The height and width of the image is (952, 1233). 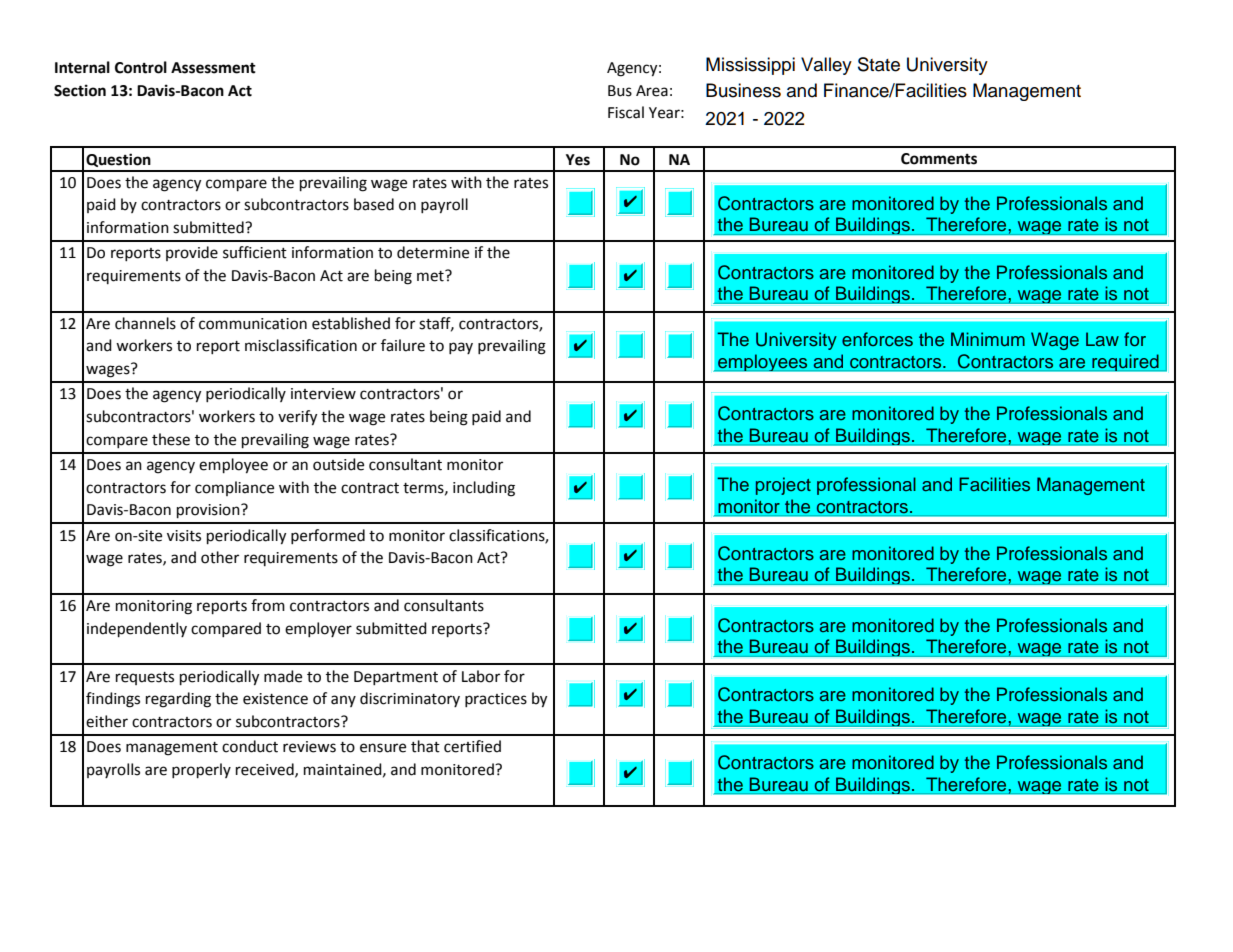 What do you see at coordinates (484, 489) in the image?
I see `including` at bounding box center [484, 489].
